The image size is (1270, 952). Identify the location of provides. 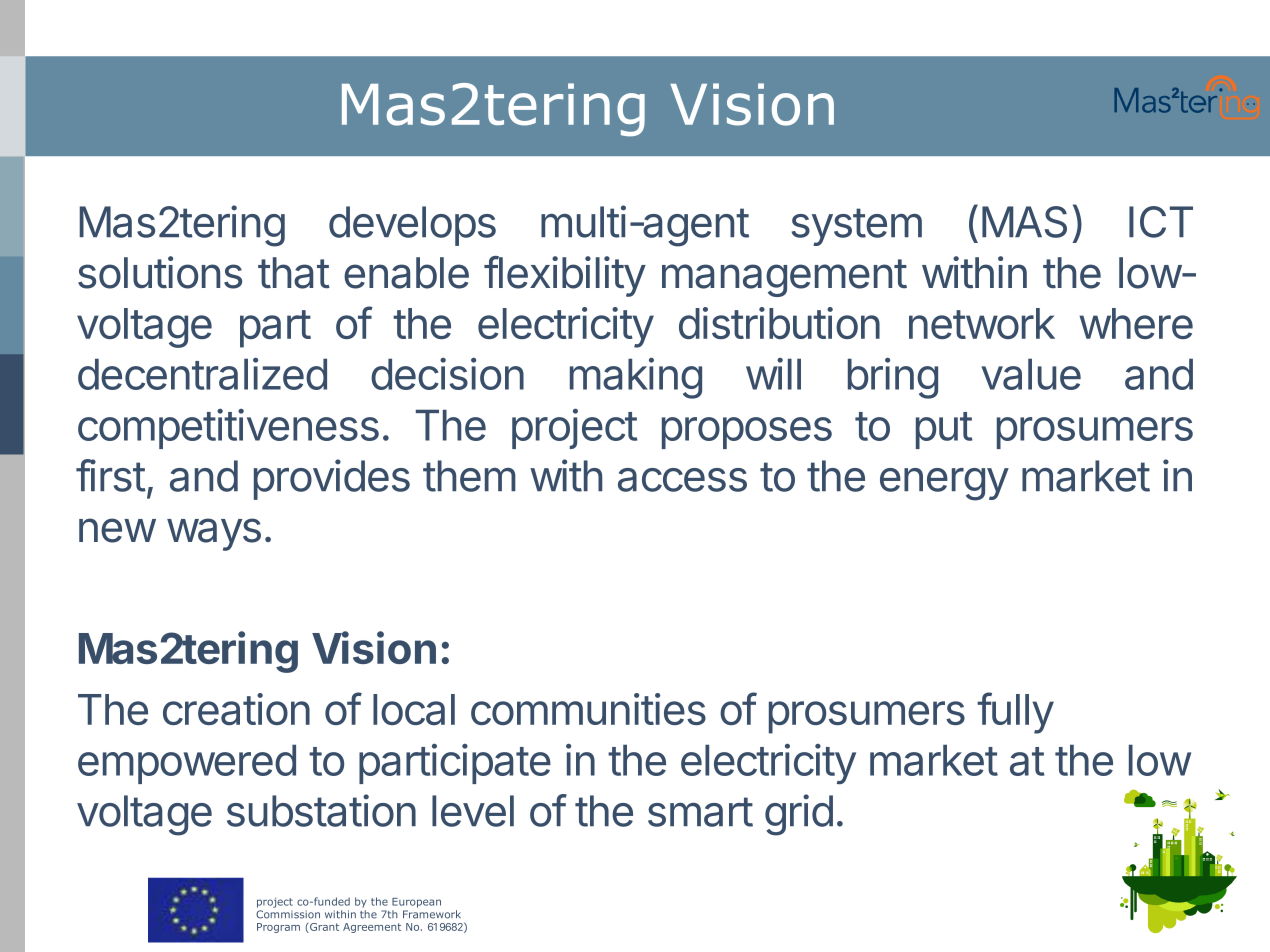
(332, 479).
